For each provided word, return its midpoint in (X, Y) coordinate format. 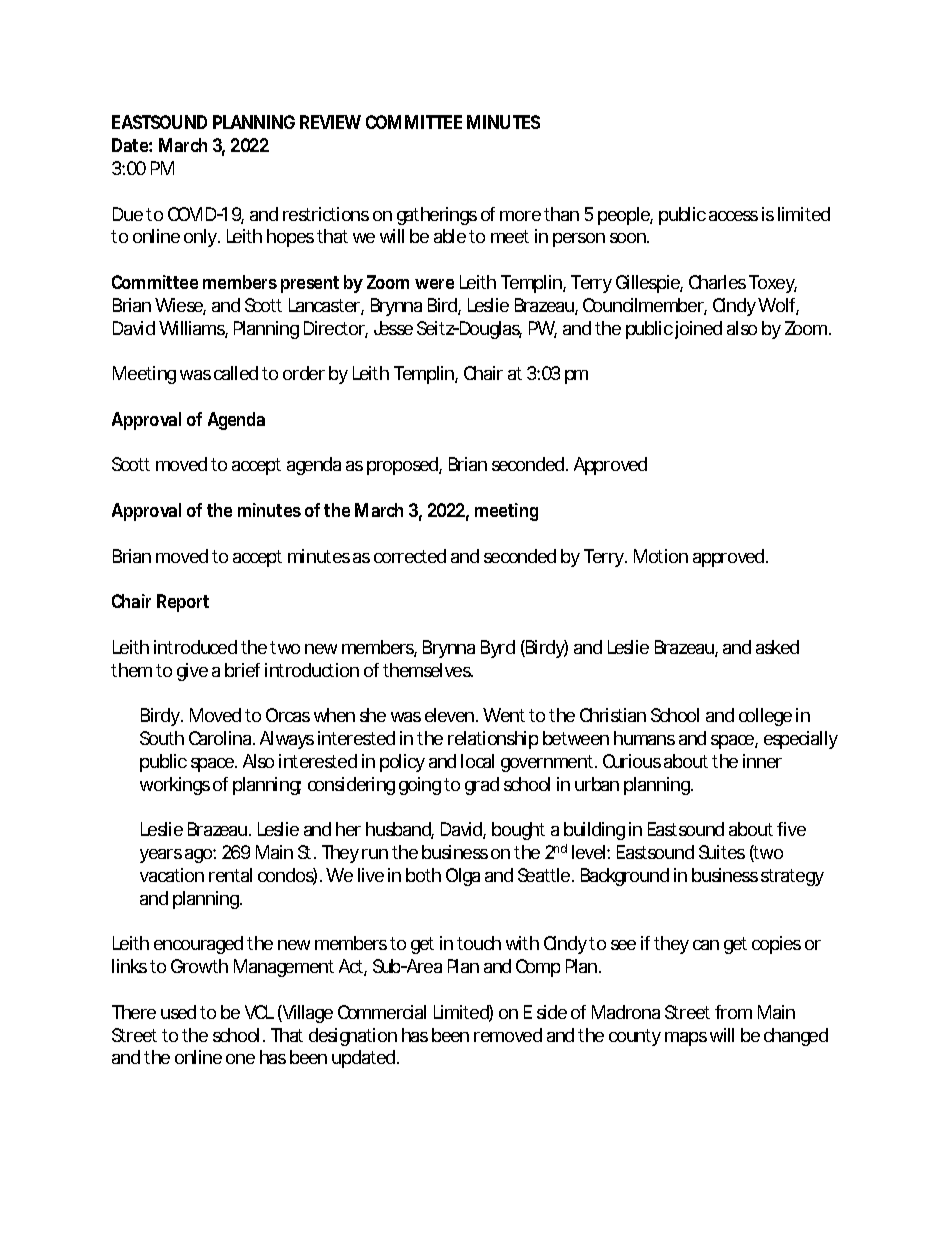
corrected (410, 556)
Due (128, 214)
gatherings (437, 216)
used (178, 1012)
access (733, 216)
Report (183, 603)
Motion (661, 556)
